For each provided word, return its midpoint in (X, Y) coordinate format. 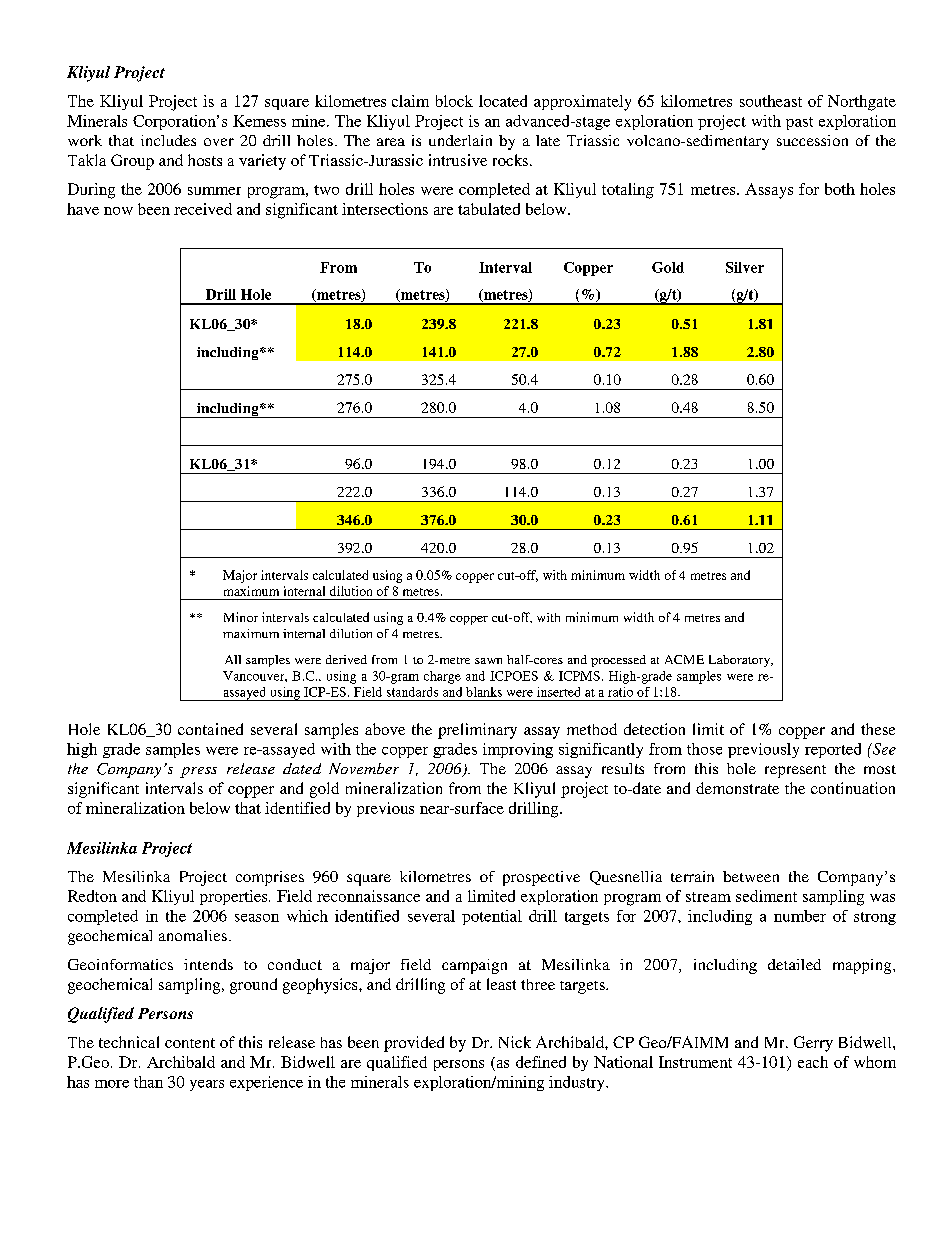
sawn (488, 661)
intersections (385, 209)
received (203, 209)
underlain (460, 140)
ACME (684, 659)
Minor (241, 617)
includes (168, 140)
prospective (541, 878)
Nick (515, 1042)
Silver (745, 267)
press (198, 772)
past (799, 123)
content (190, 1043)
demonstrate (737, 788)
